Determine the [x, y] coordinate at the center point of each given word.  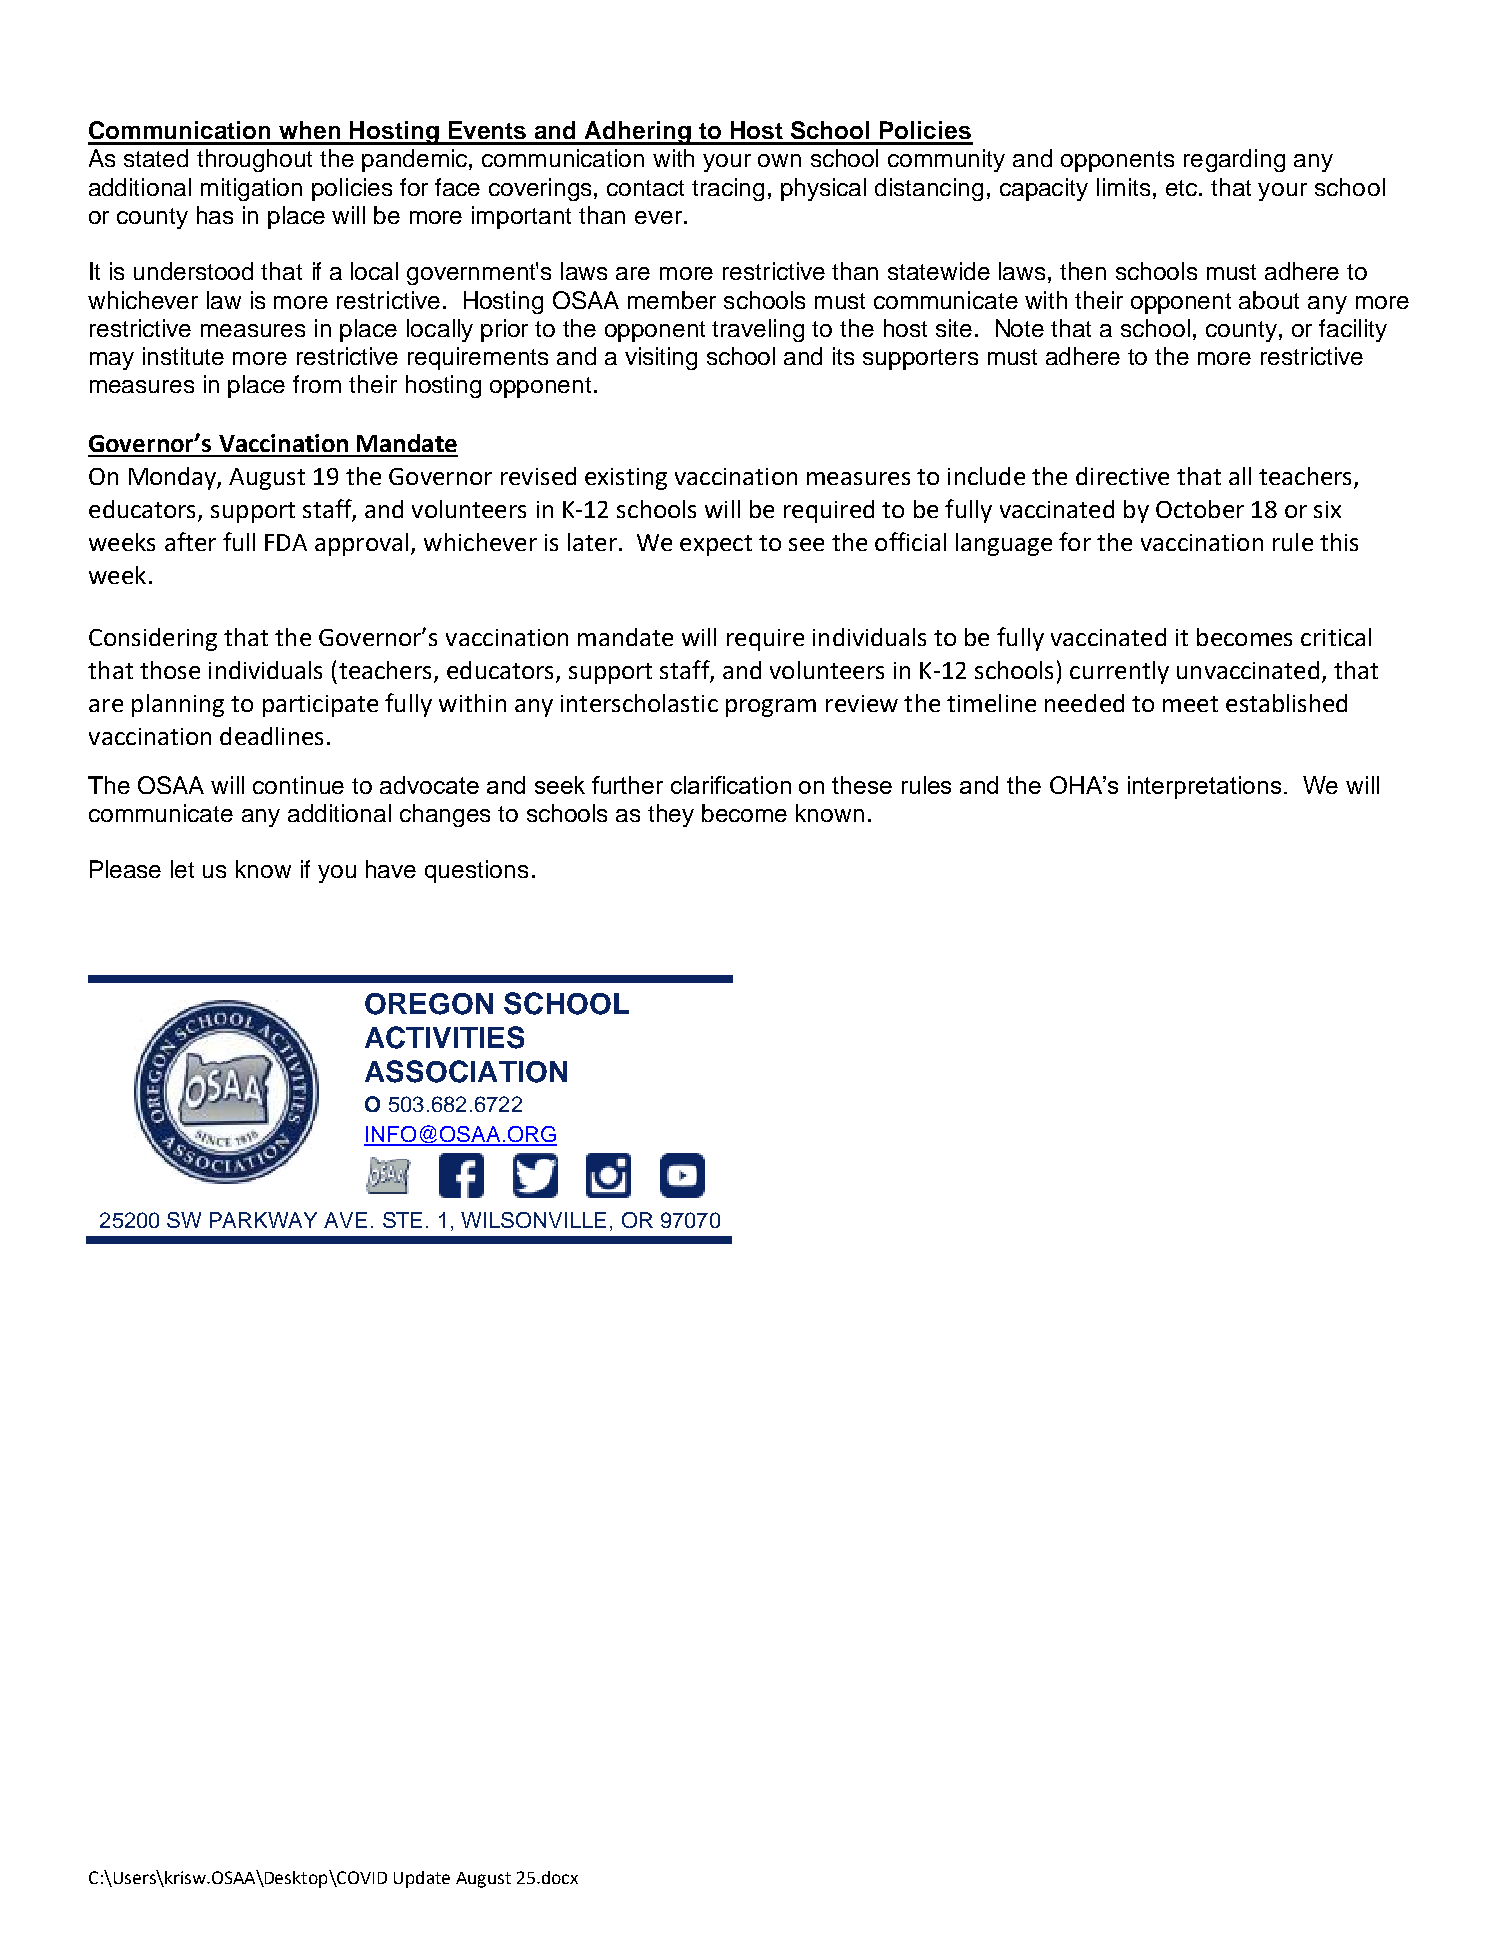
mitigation [251, 189]
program [771, 708]
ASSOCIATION [466, 1071]
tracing [728, 189]
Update [422, 1879]
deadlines [271, 736]
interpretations [1204, 787]
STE [402, 1220]
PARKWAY [263, 1220]
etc [1183, 188]
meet [1190, 704]
